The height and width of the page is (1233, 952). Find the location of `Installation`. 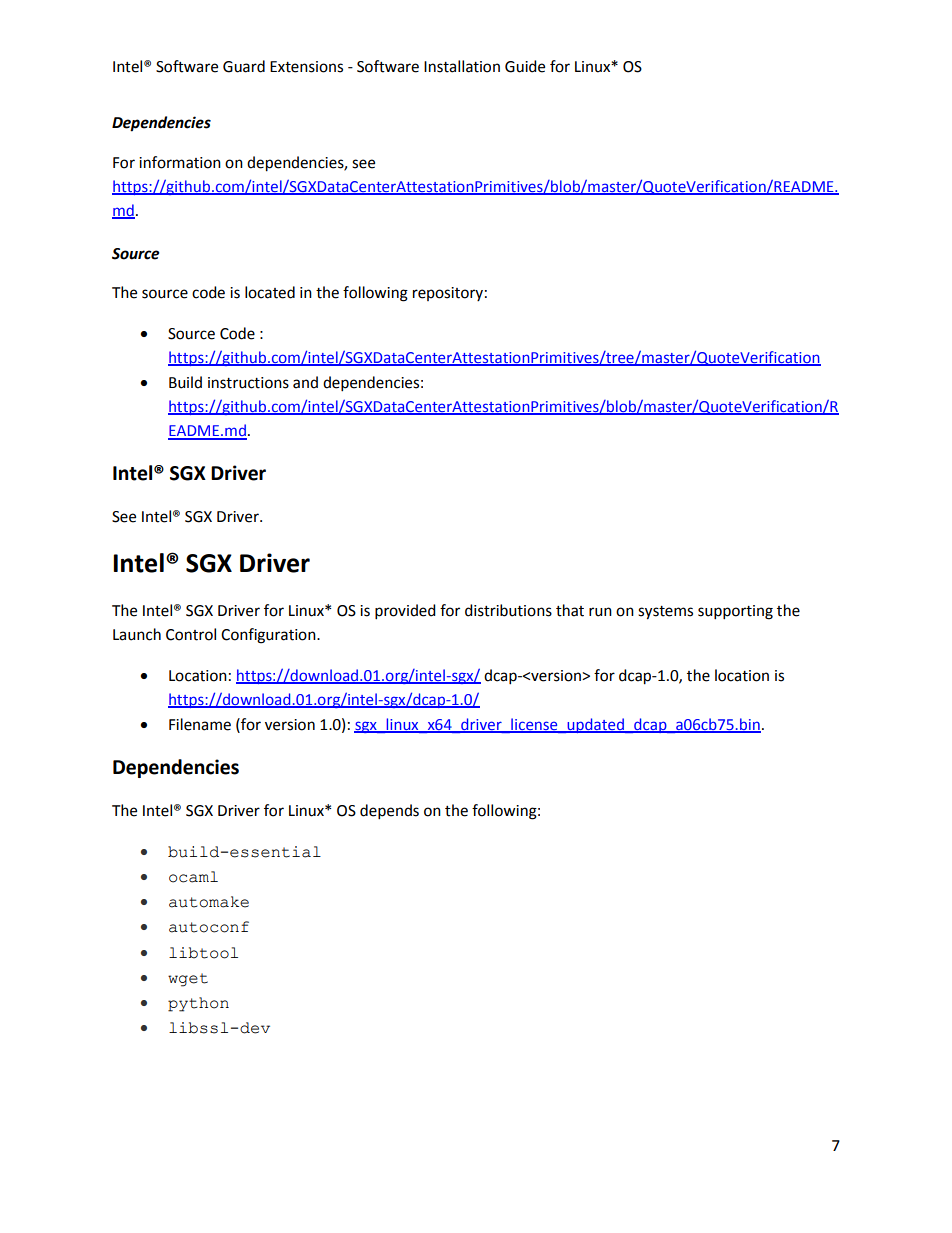

Installation is located at coordinates (462, 66).
